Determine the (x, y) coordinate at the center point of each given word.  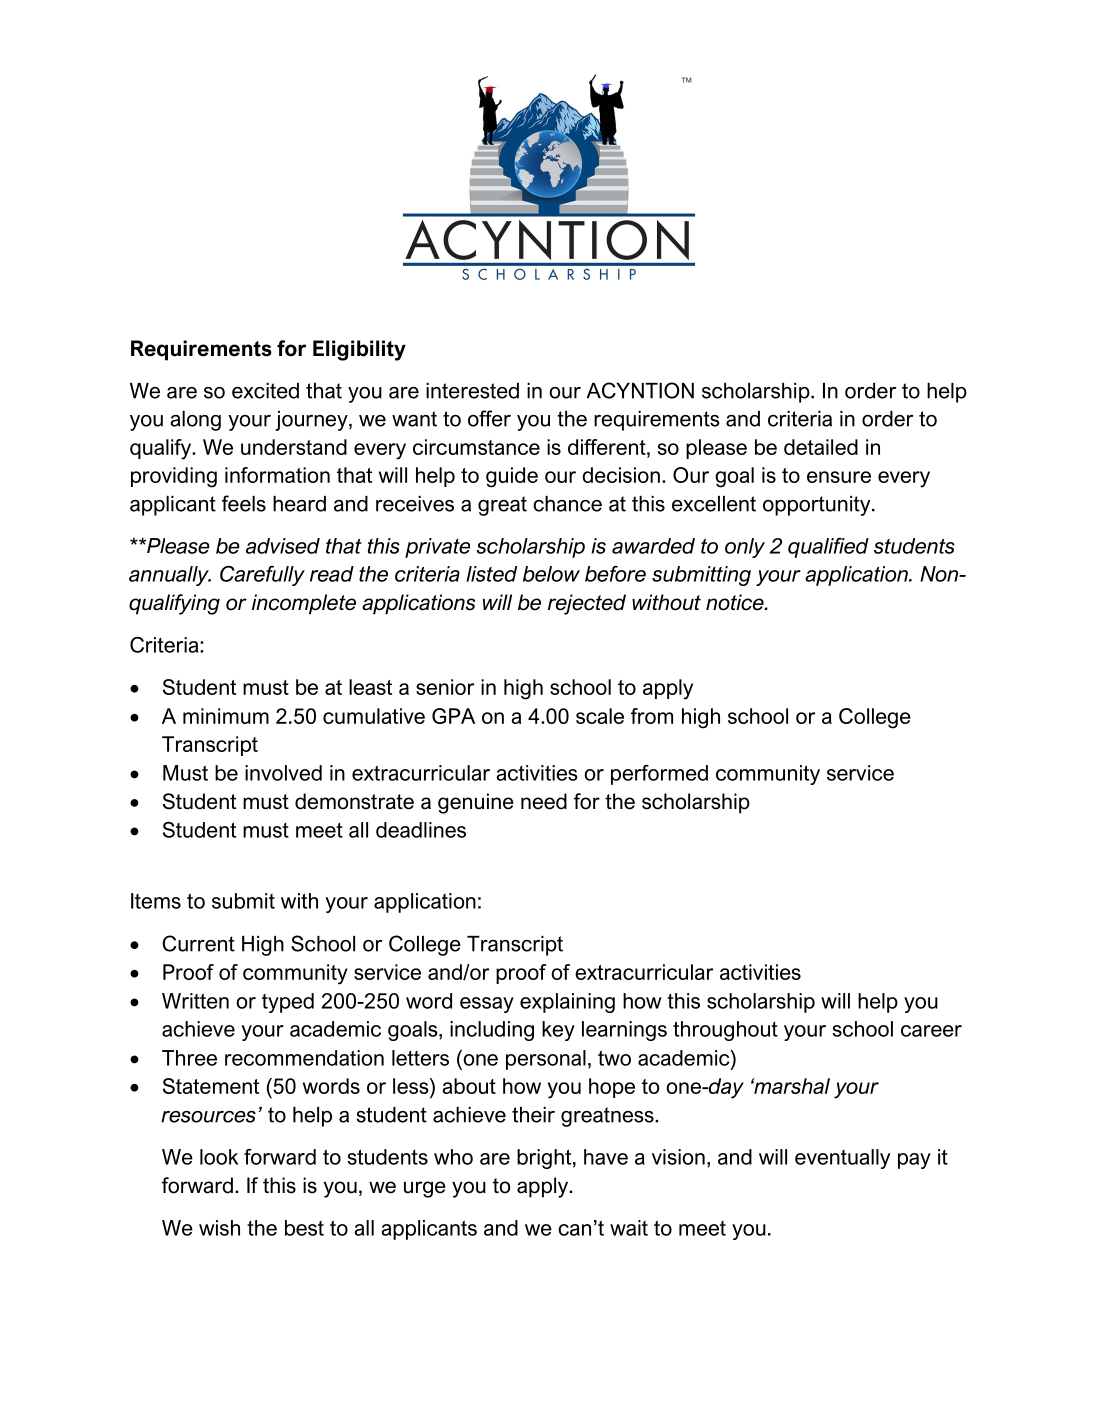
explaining (567, 1003)
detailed (821, 447)
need (544, 801)
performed (659, 775)
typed (288, 1003)
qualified (828, 548)
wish (219, 1228)
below (551, 574)
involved (283, 773)
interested (472, 391)
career (931, 1031)
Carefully (262, 576)
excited (265, 391)
